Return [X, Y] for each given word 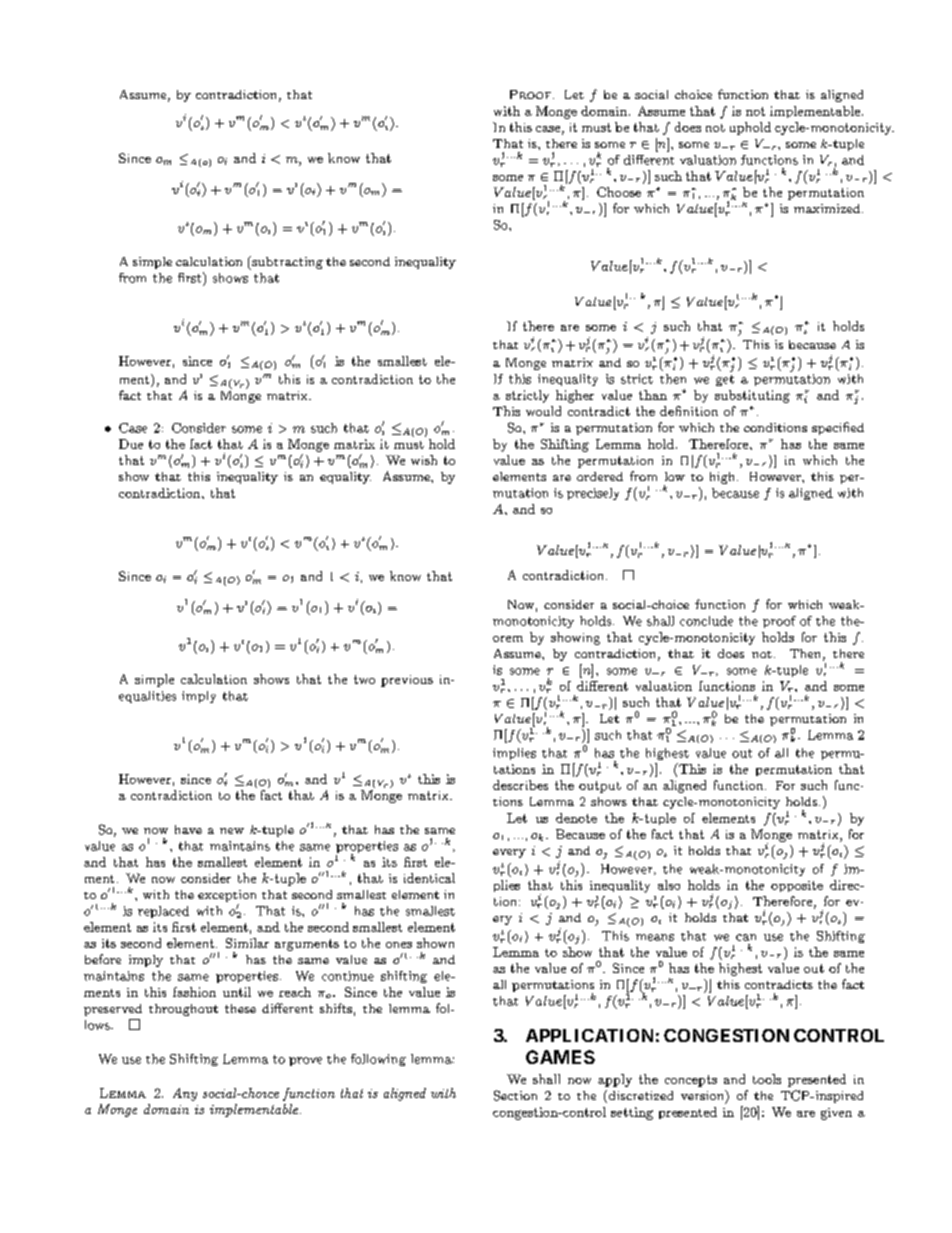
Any [185, 1094]
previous [407, 681]
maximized [828, 208]
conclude [706, 621]
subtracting [286, 263]
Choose [619, 192]
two [364, 679]
